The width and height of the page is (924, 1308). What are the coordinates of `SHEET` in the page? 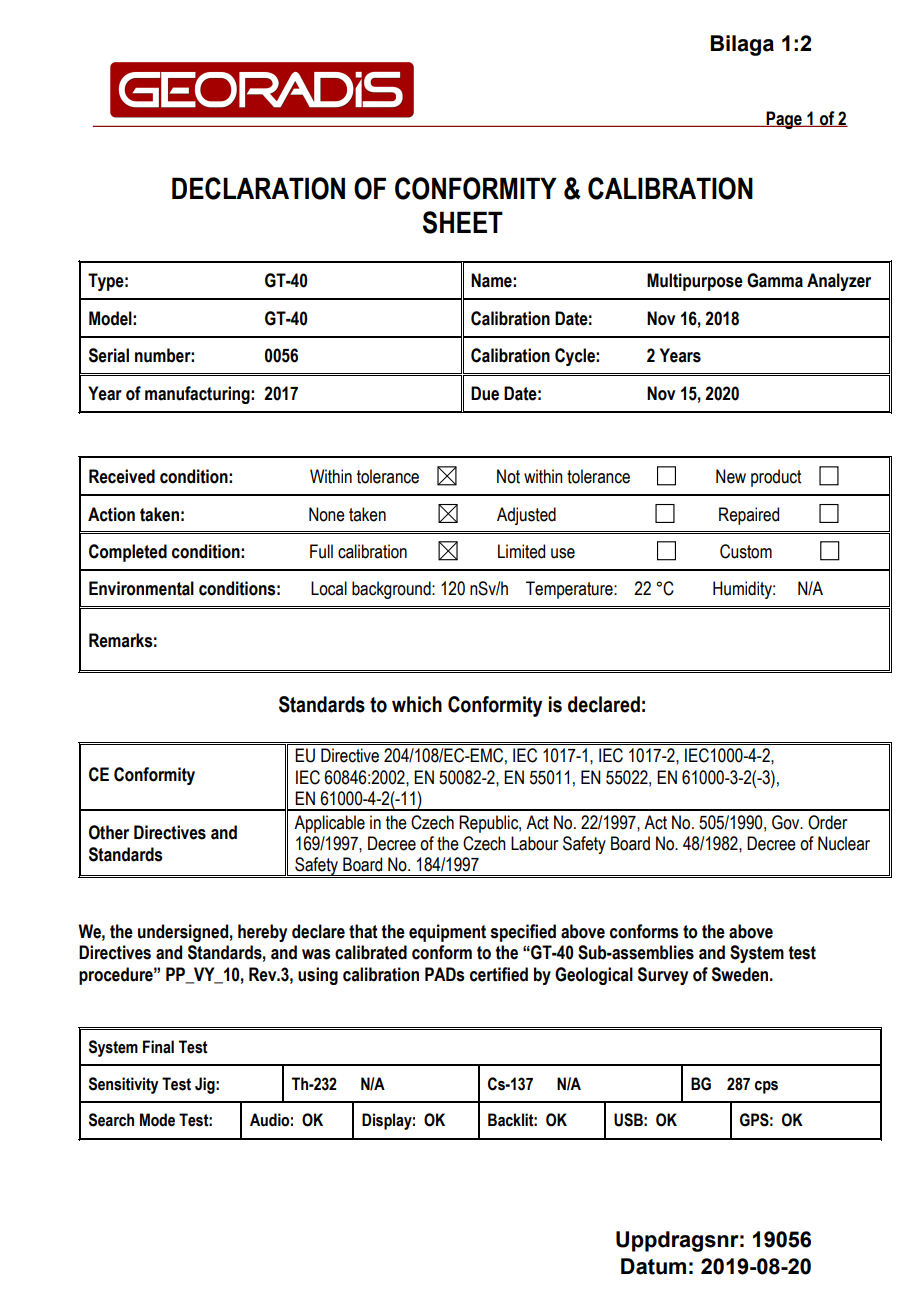 It's located at (463, 222).
